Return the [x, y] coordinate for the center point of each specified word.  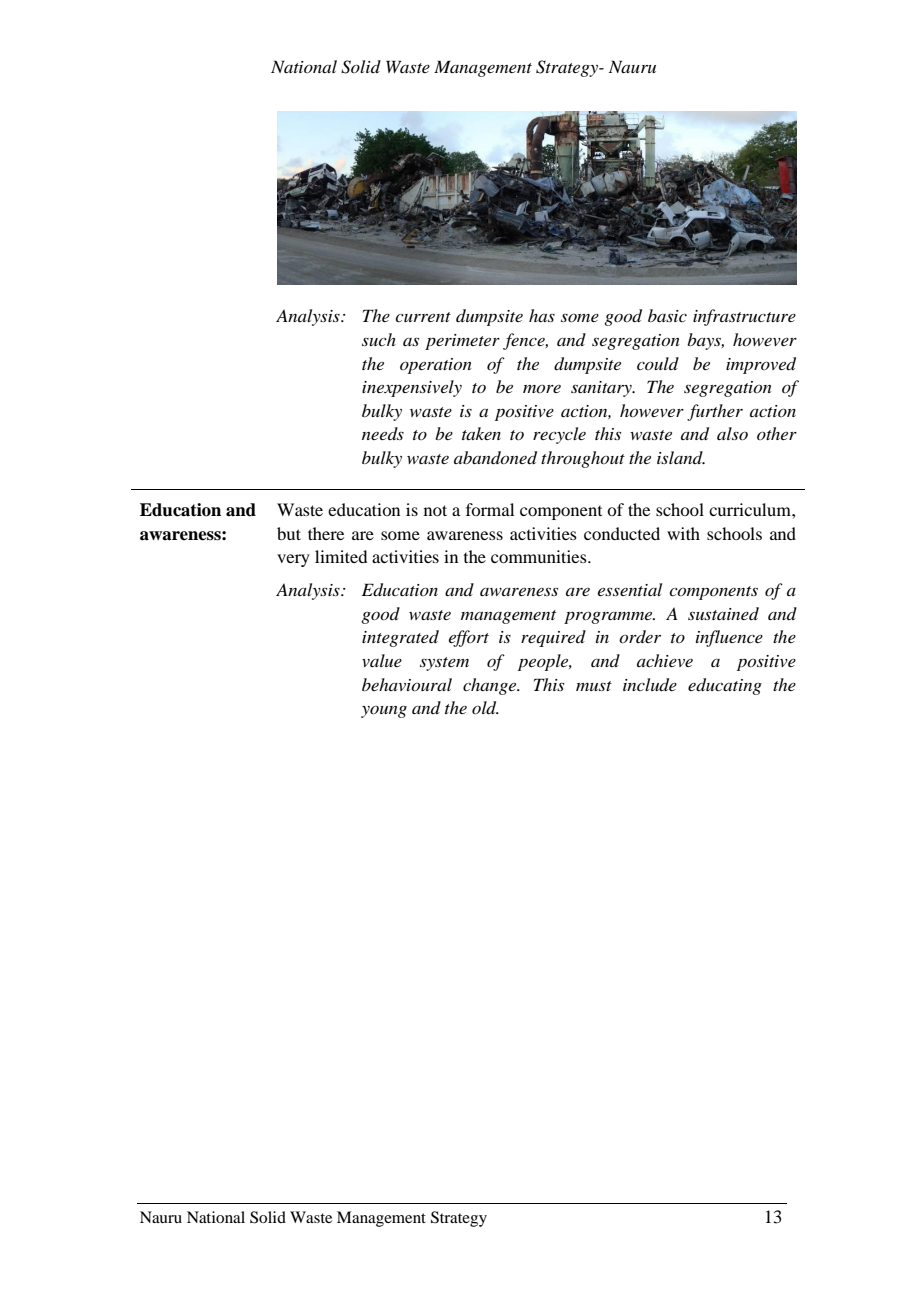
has [542, 315]
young [384, 712]
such [379, 339]
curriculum [751, 509]
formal [490, 509]
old [485, 708]
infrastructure [744, 317]
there [326, 533]
